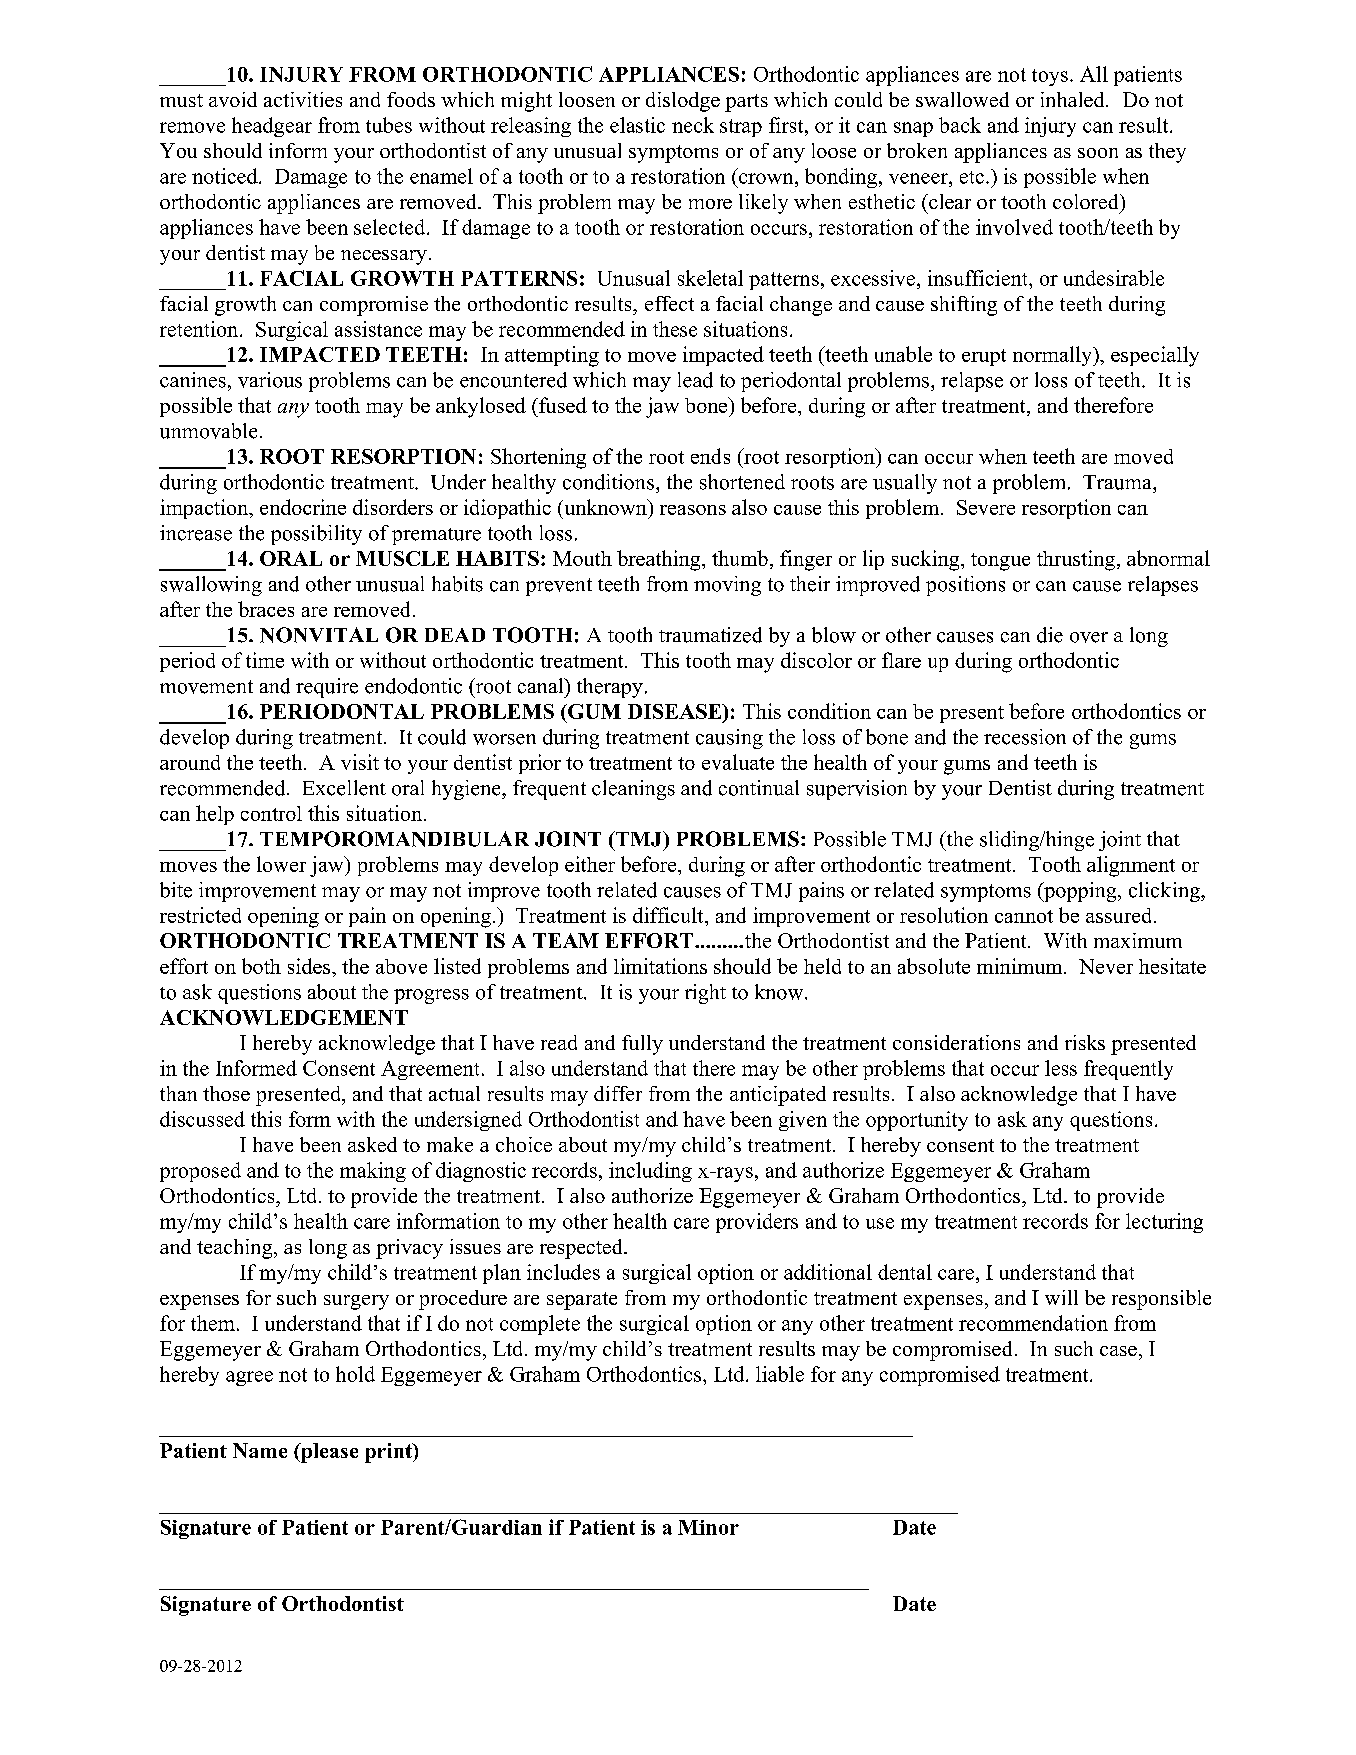 The image size is (1356, 1755). What do you see at coordinates (660, 560) in the screenshot?
I see `breathing` at bounding box center [660, 560].
